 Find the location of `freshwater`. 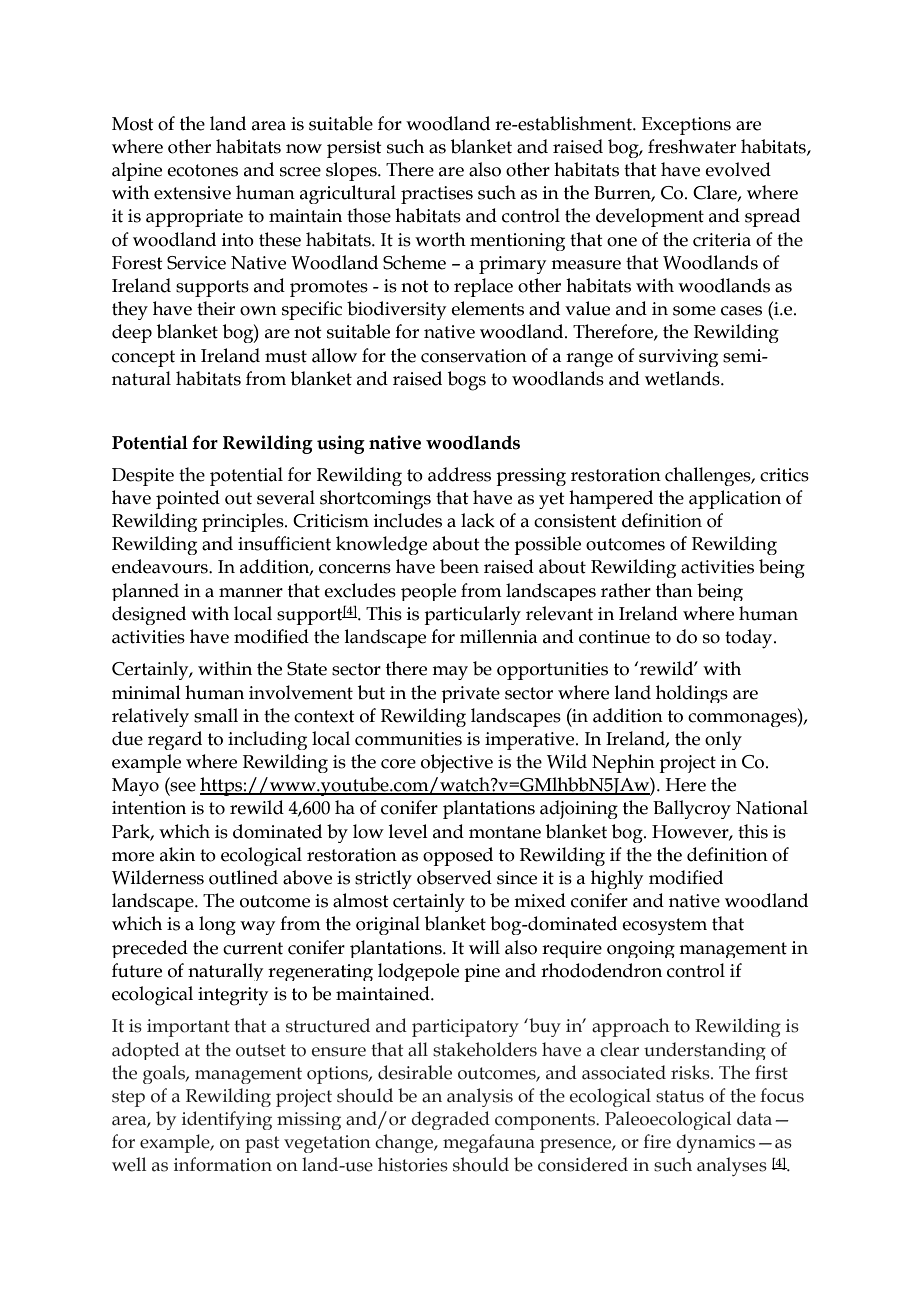

freshwater is located at coordinates (692, 146).
